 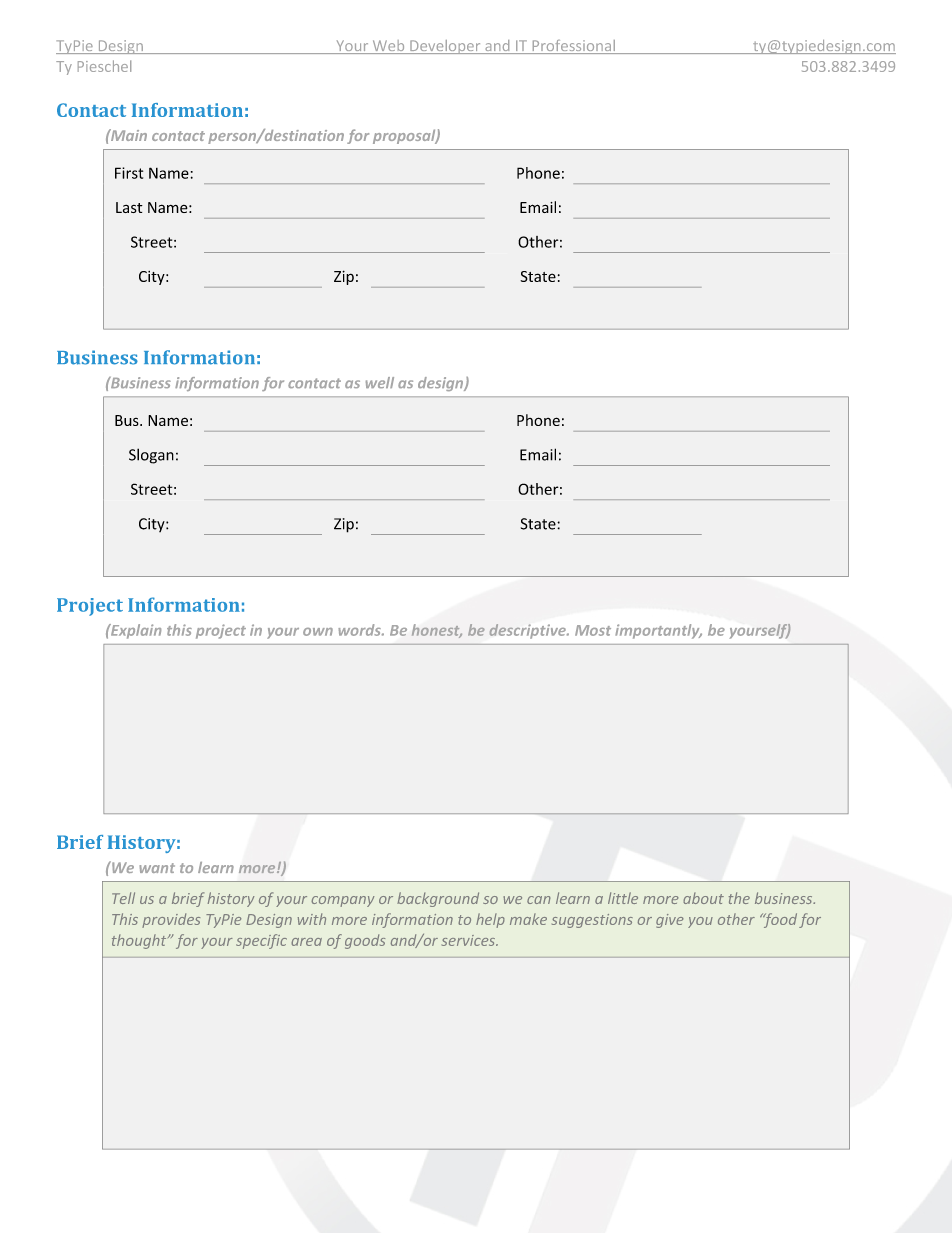 What do you see at coordinates (129, 173) in the image?
I see `First` at bounding box center [129, 173].
